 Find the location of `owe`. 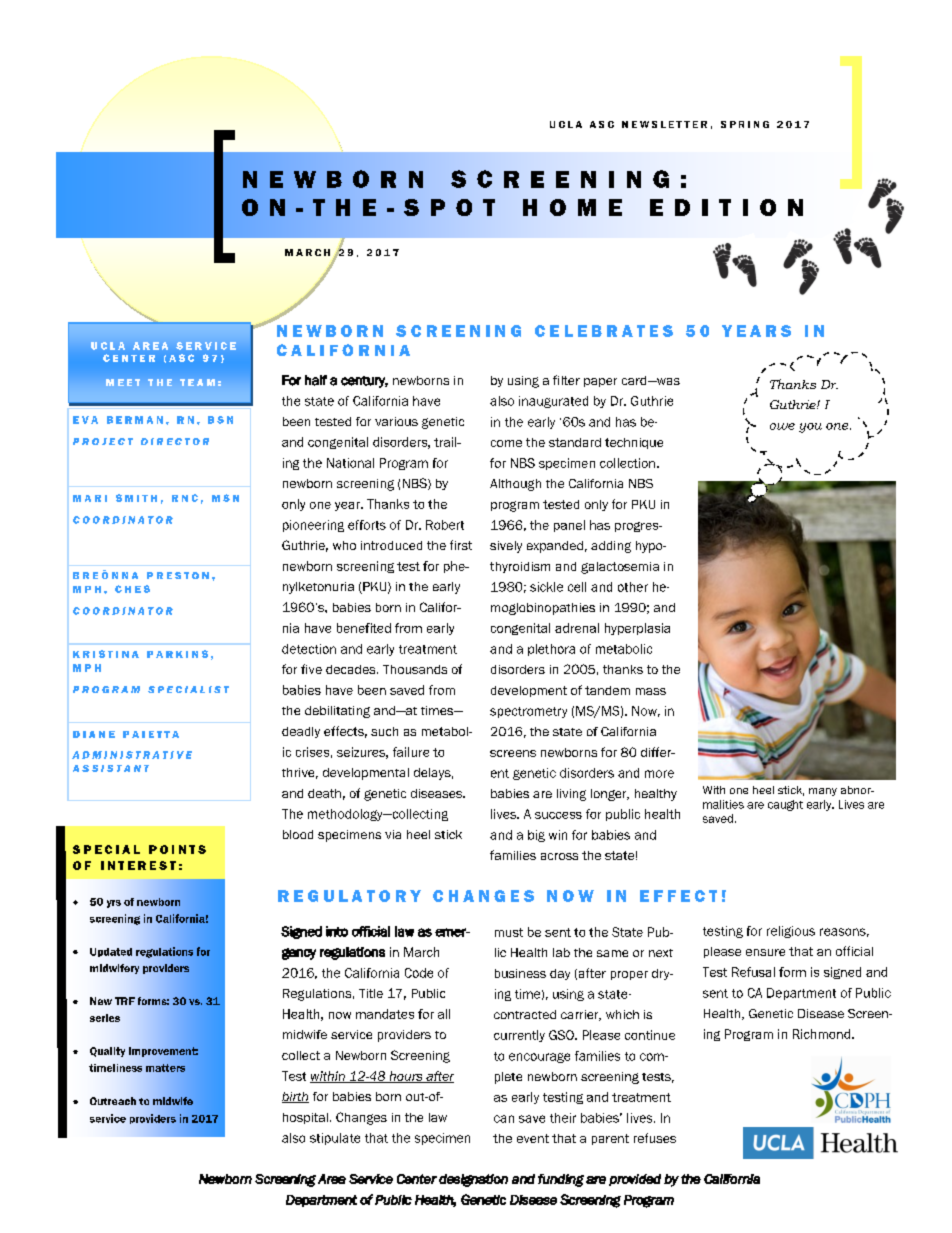

owe is located at coordinates (782, 426).
